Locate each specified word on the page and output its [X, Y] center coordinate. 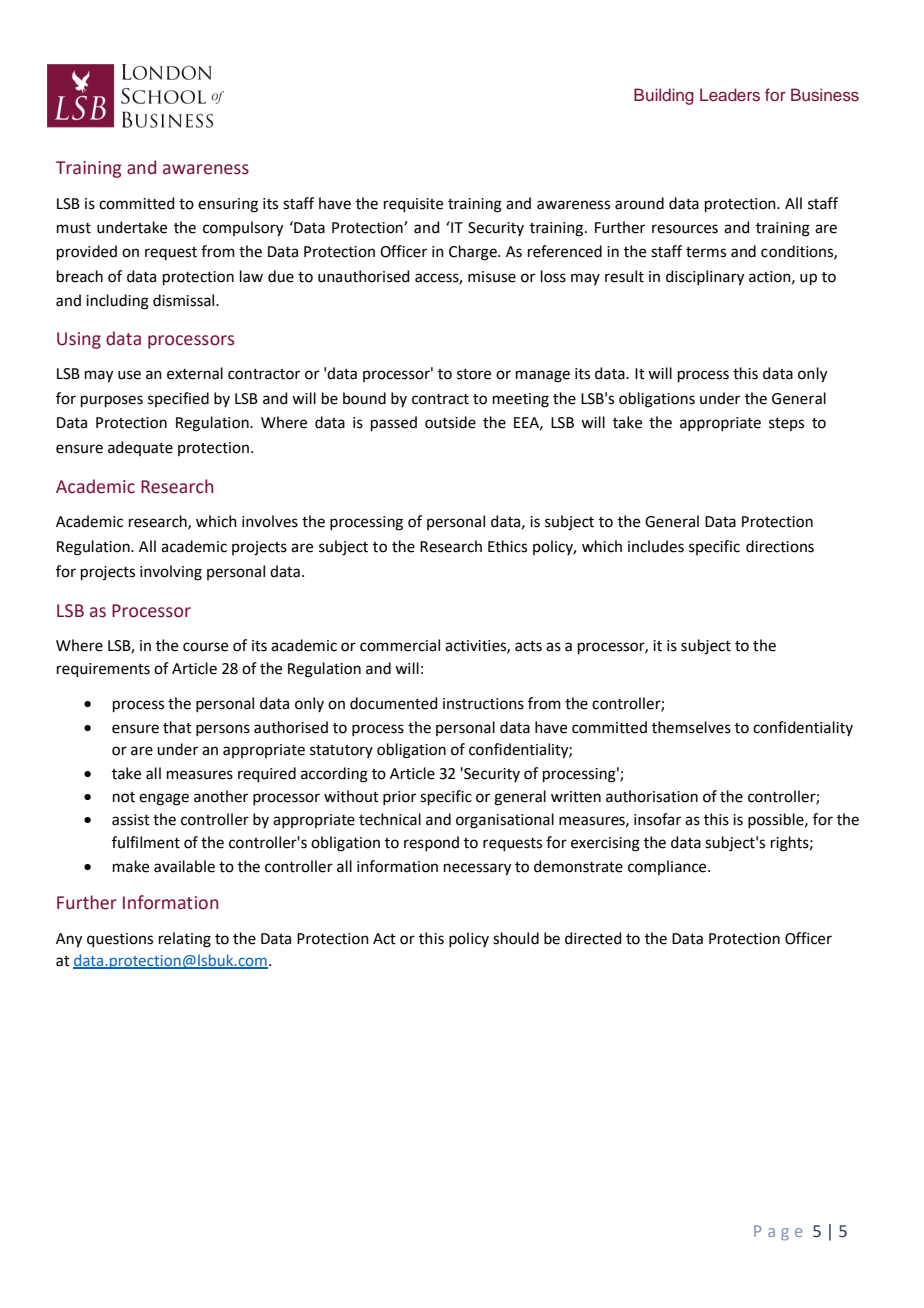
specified [178, 399]
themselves [691, 727]
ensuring [228, 205]
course [205, 647]
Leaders [730, 94]
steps [786, 424]
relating [185, 940]
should [516, 938]
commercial [400, 645]
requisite [413, 205]
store [474, 374]
